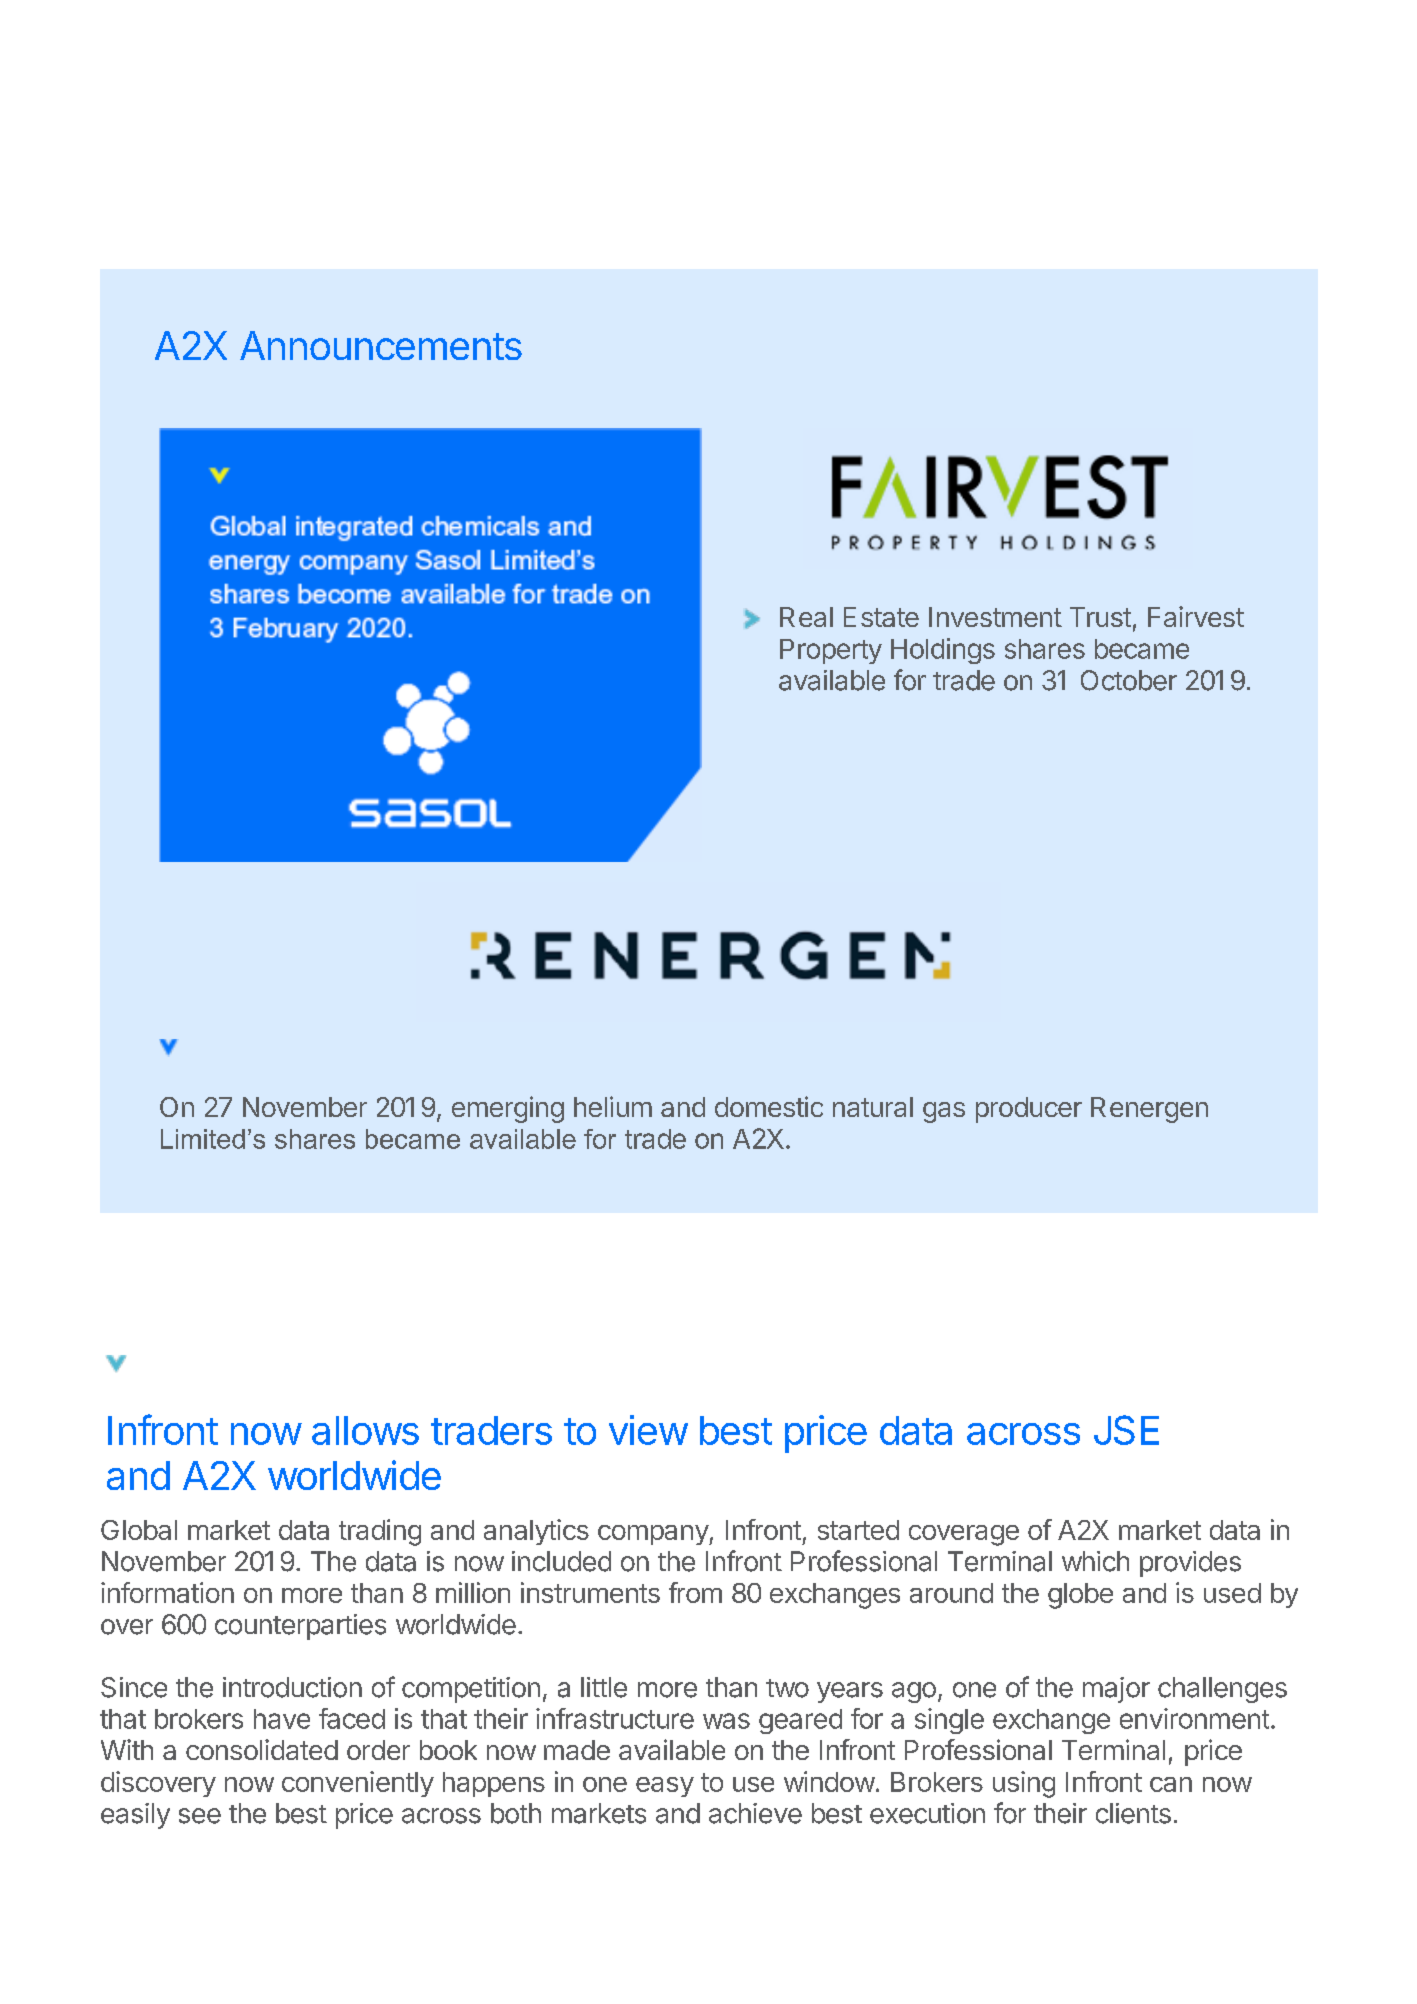  I want to click on easy, so click(665, 1787).
